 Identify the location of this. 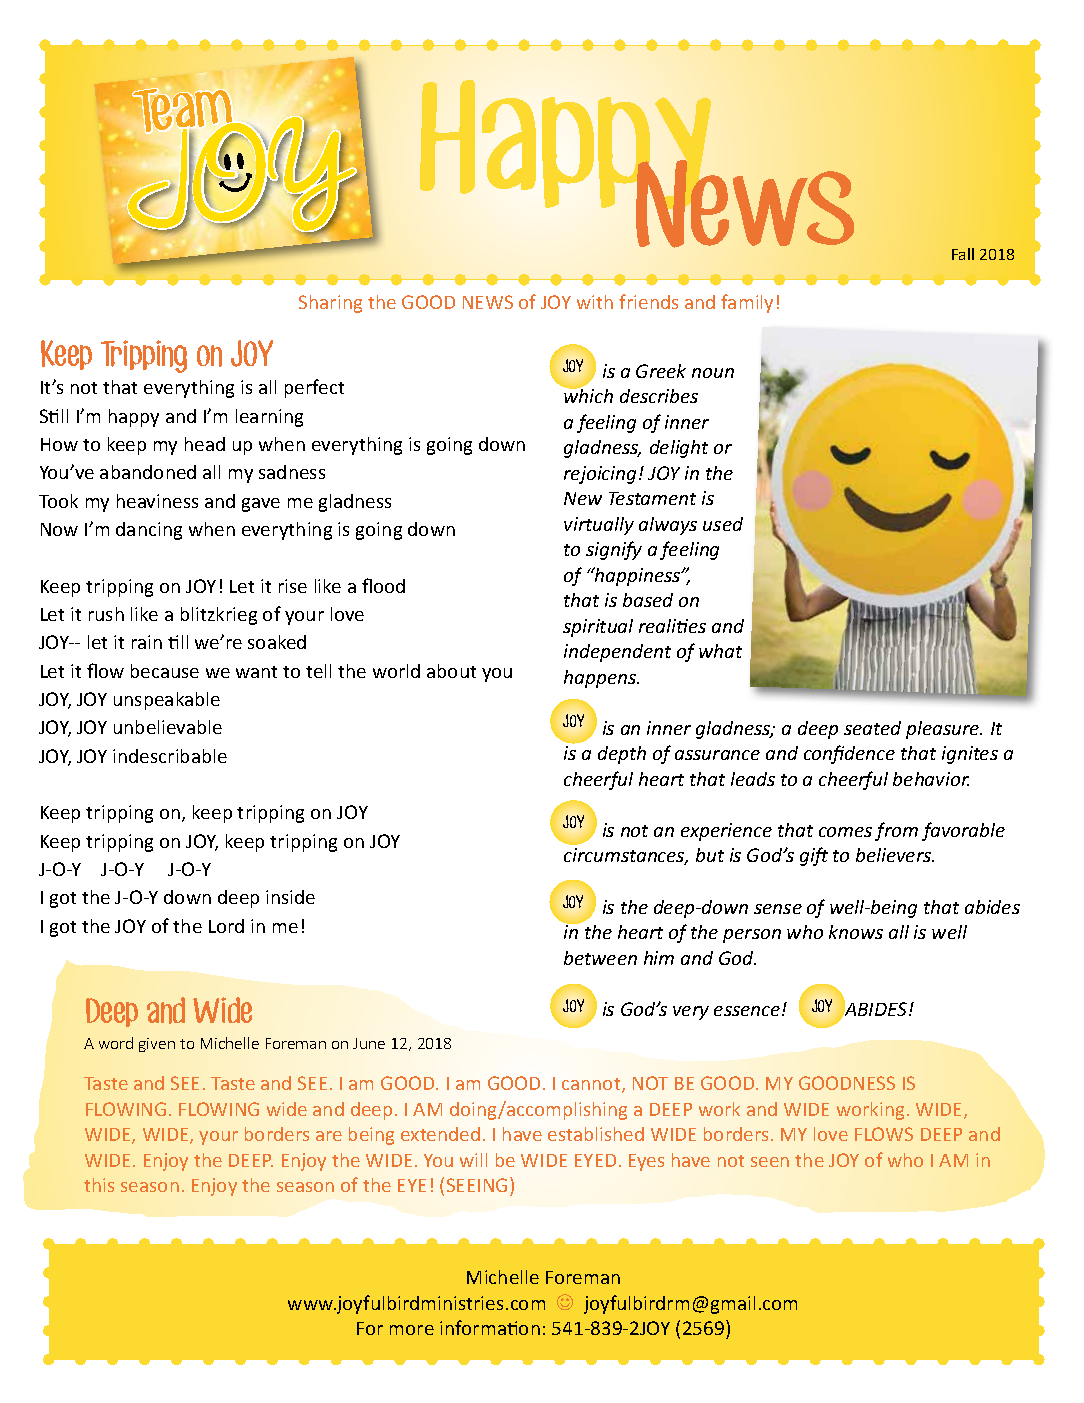
(99, 1185).
